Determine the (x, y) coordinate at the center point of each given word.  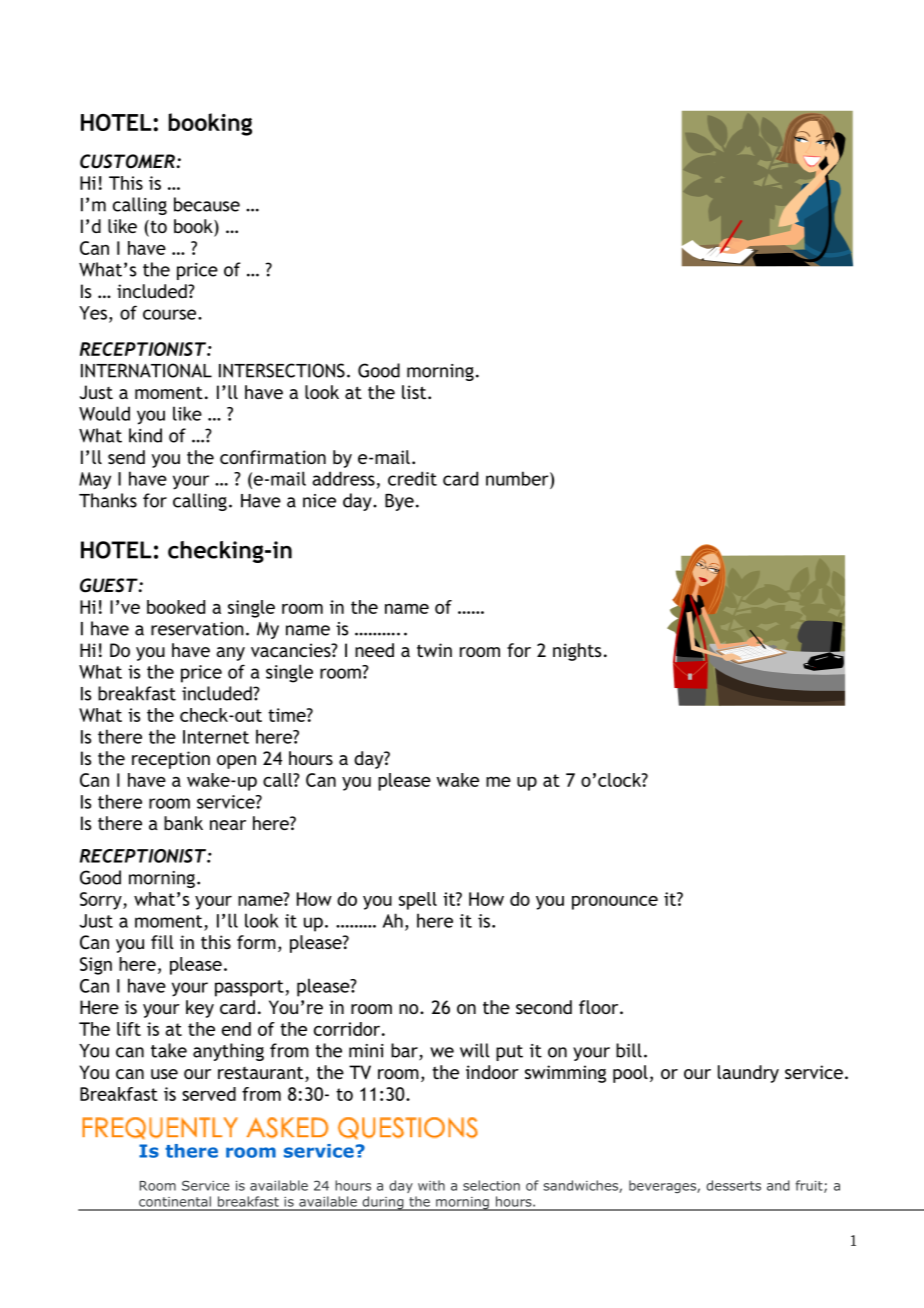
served (209, 1094)
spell (418, 901)
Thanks (108, 500)
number (518, 478)
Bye (399, 502)
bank (183, 823)
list (415, 392)
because (207, 204)
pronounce (615, 903)
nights (577, 652)
